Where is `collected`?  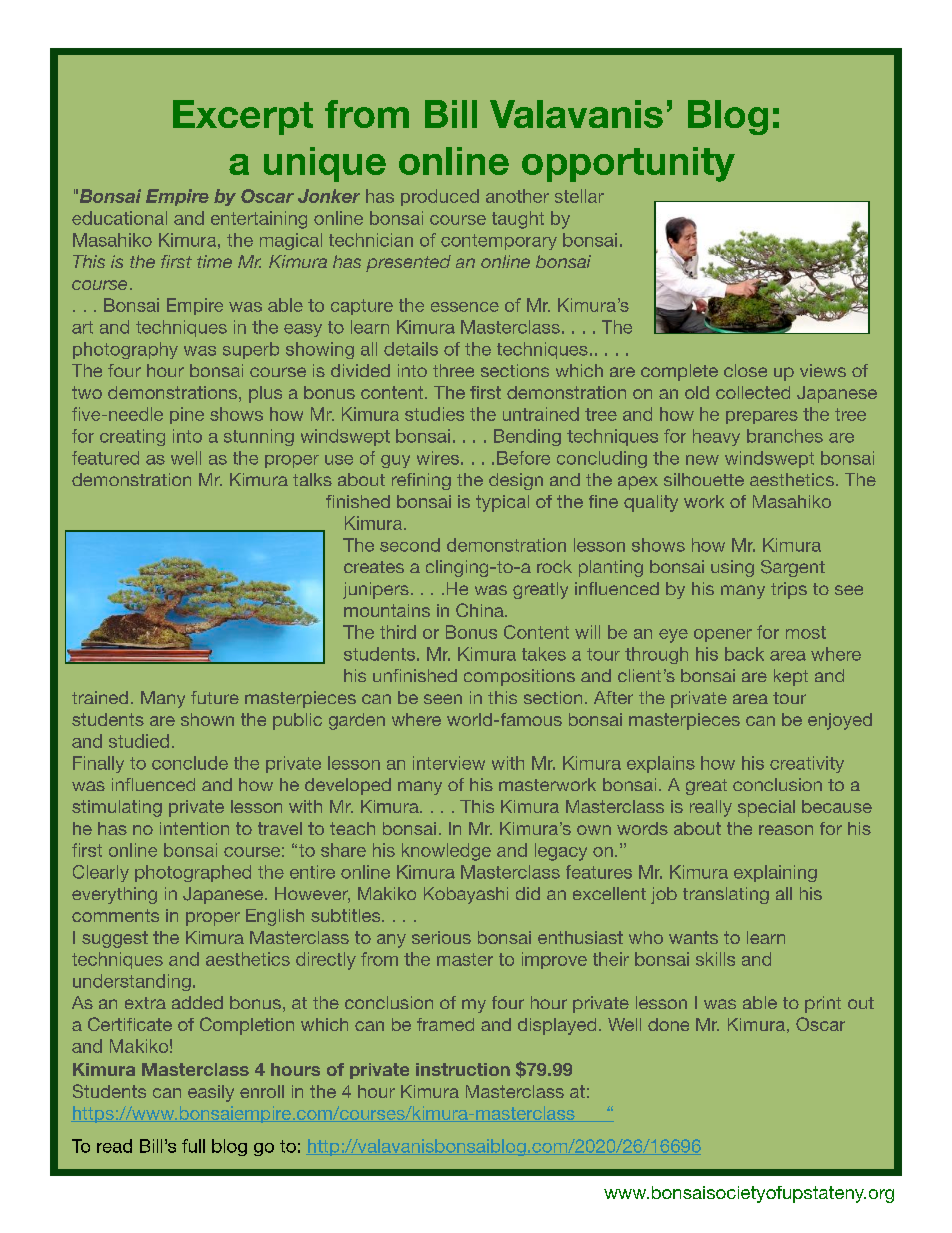
collected is located at coordinates (753, 392).
